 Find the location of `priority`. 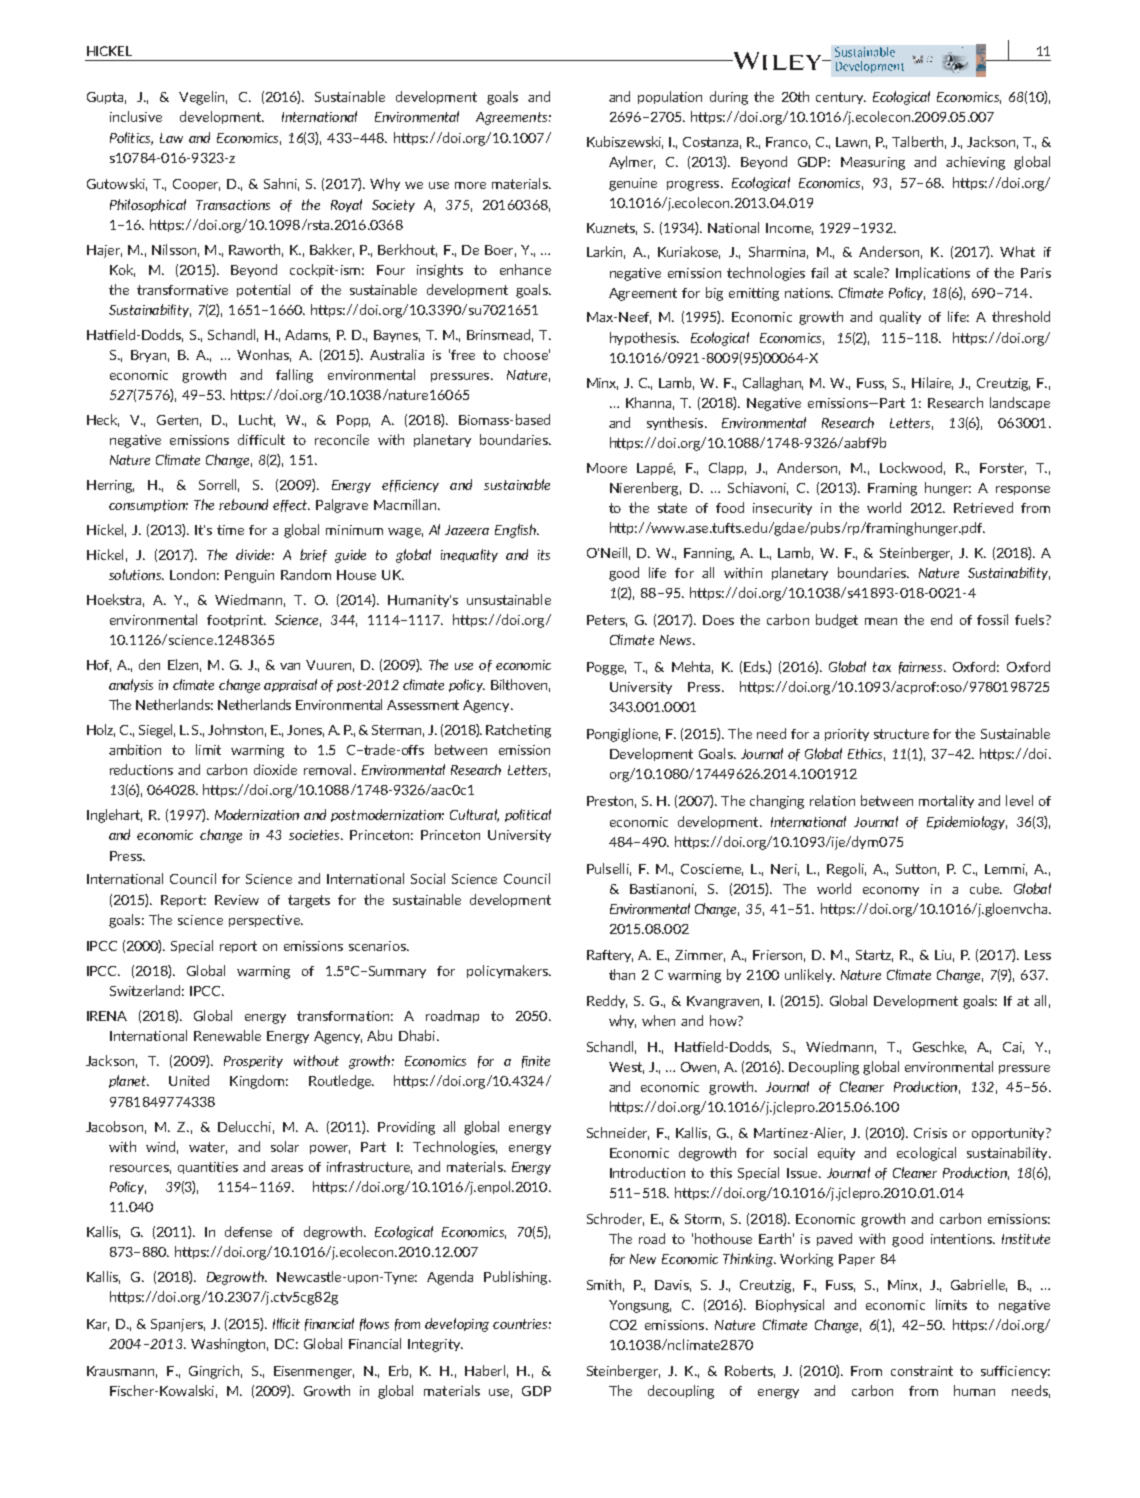

priority is located at coordinates (847, 735).
